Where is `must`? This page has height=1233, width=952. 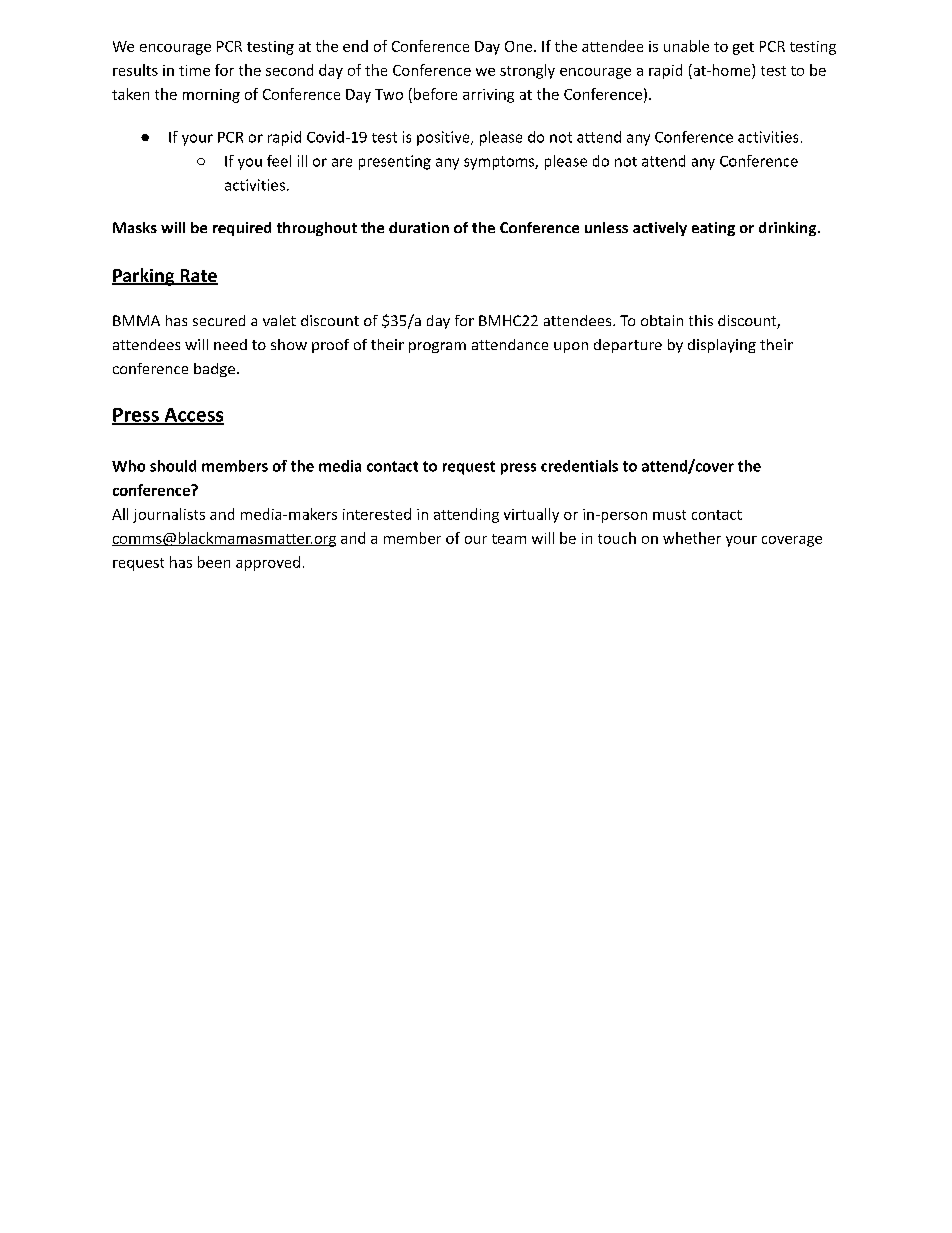 must is located at coordinates (669, 515).
